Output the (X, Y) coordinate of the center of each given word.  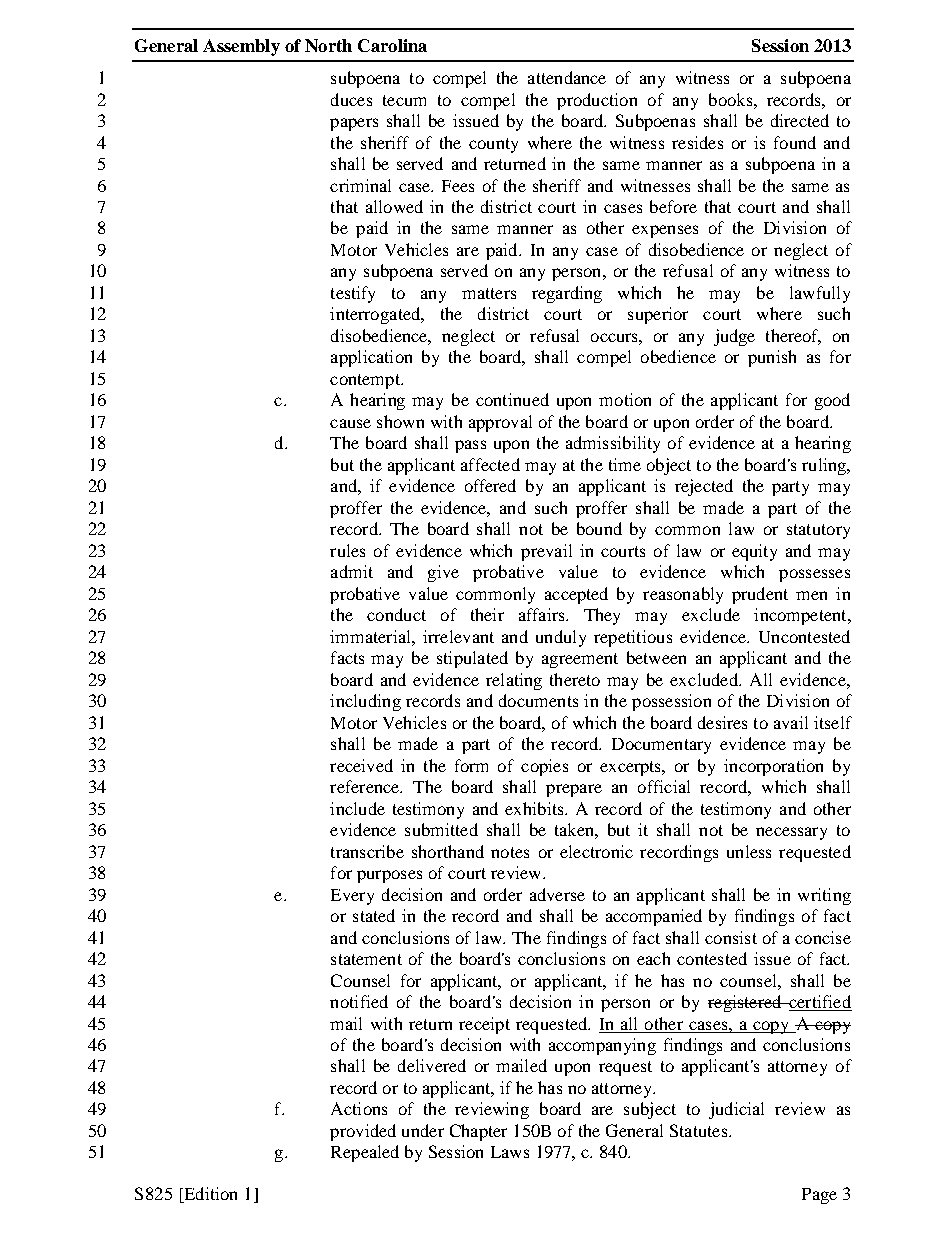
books (732, 99)
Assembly (241, 47)
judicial (736, 1110)
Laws (510, 1152)
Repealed (365, 1153)
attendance (567, 77)
